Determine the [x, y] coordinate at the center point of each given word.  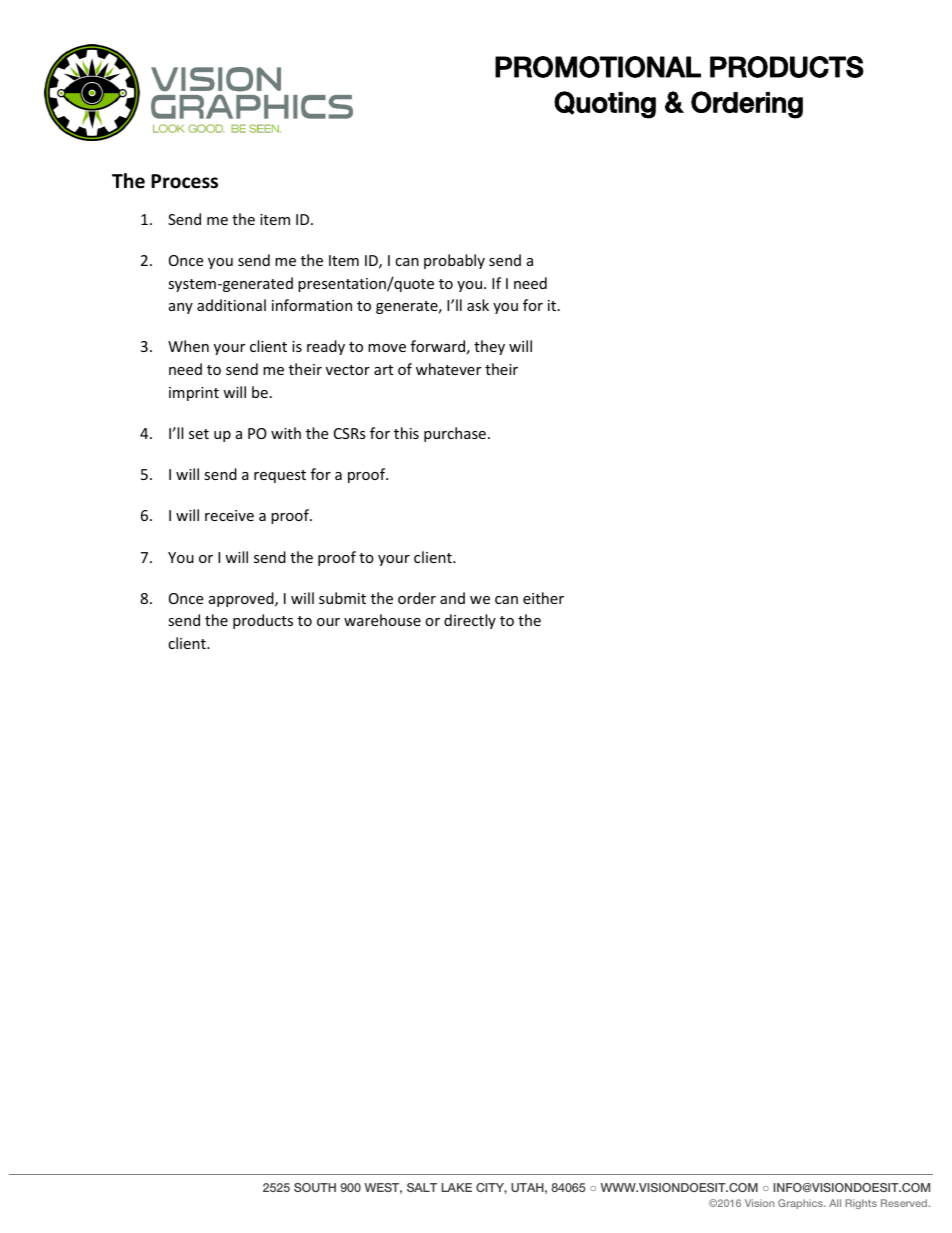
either [543, 598]
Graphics [802, 1204]
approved [242, 599]
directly [470, 621]
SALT [422, 1187]
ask [478, 305]
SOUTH [315, 1187]
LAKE [456, 1187]
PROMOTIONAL [598, 67]
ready [326, 347]
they [489, 347]
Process [184, 181]
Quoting [605, 105]
